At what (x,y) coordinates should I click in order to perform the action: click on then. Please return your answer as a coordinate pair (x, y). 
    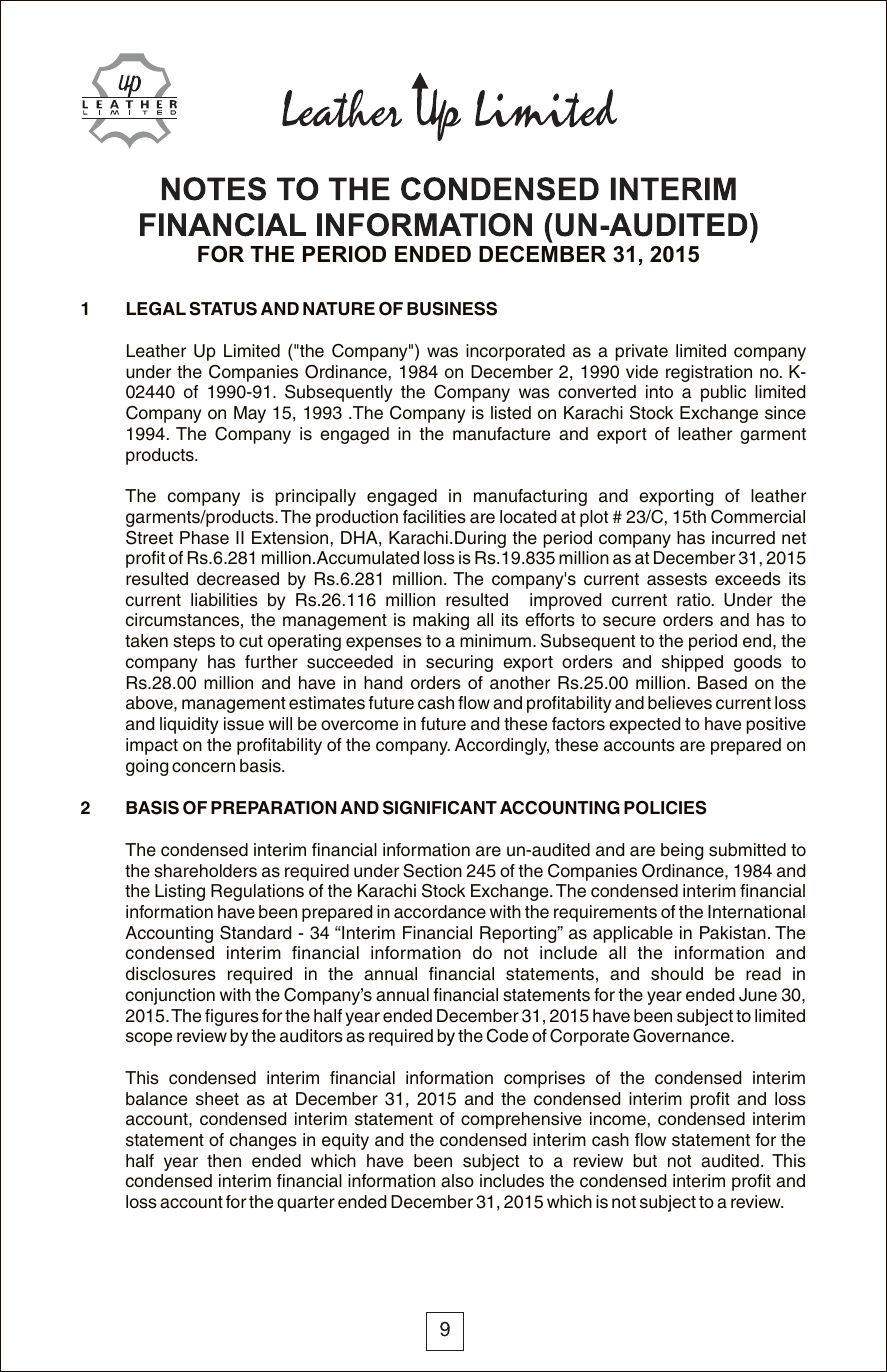
    Looking at the image, I should click on (224, 1161).
